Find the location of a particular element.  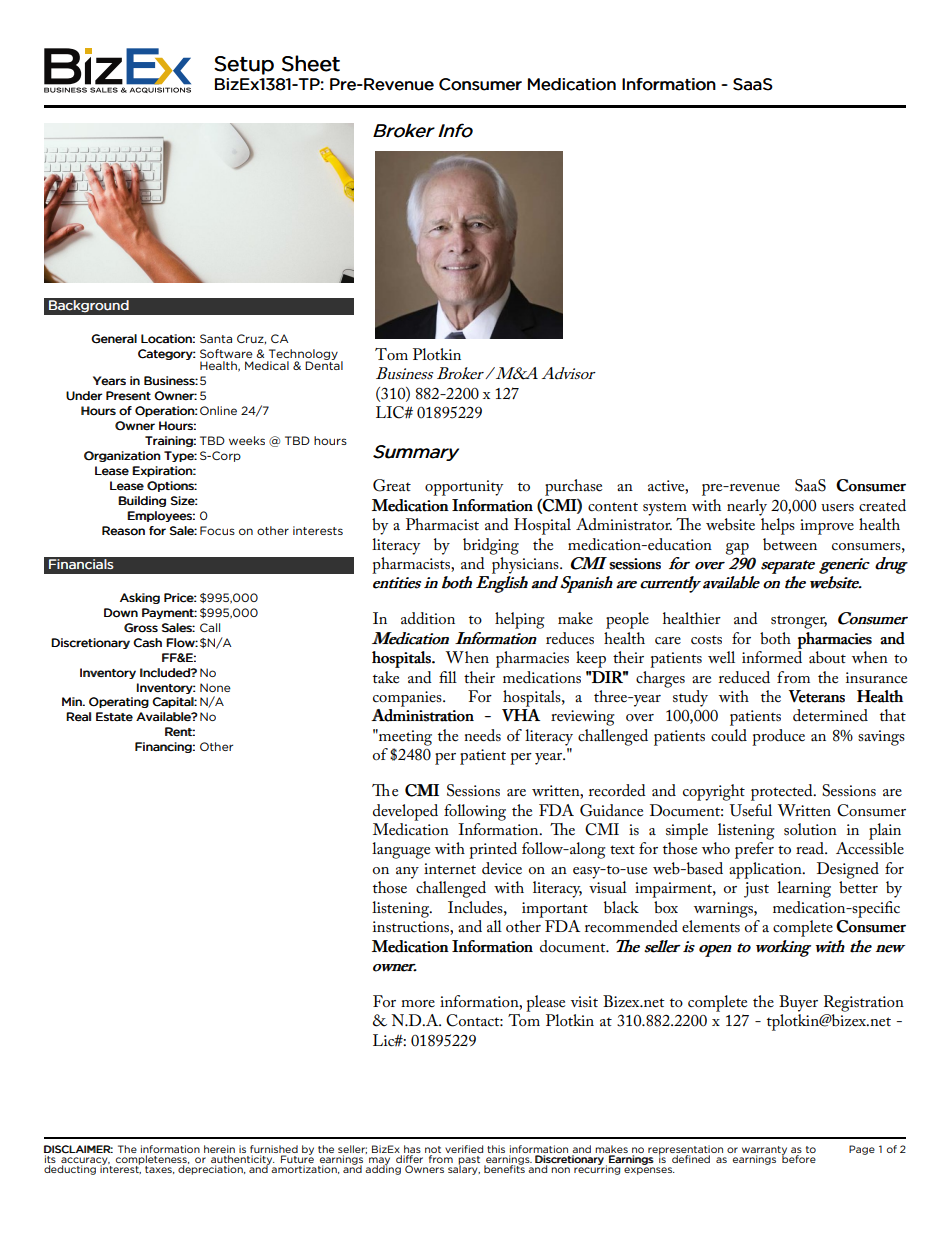

nearly is located at coordinates (747, 507).
